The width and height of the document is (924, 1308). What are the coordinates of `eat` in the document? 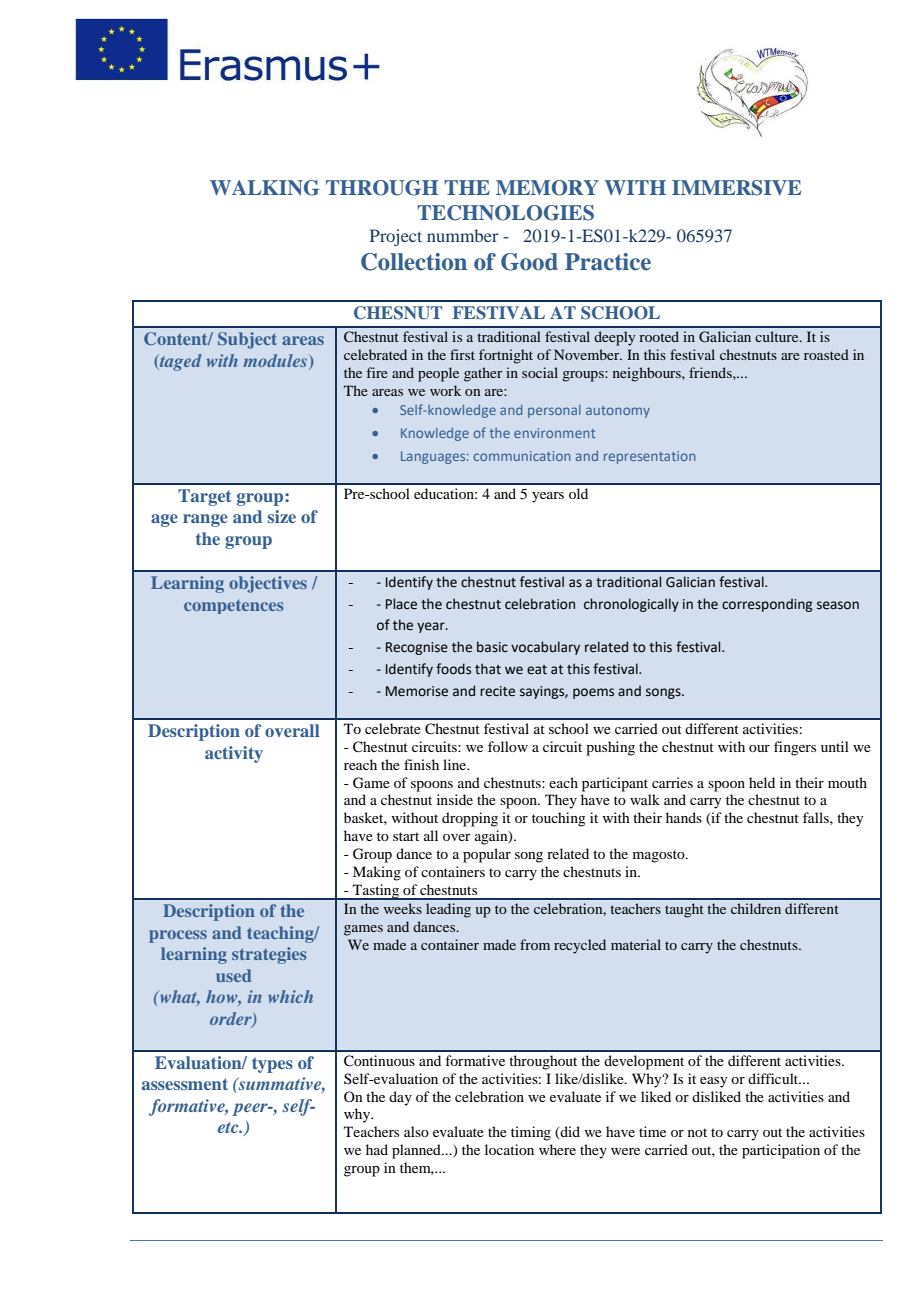 It's located at (537, 670).
